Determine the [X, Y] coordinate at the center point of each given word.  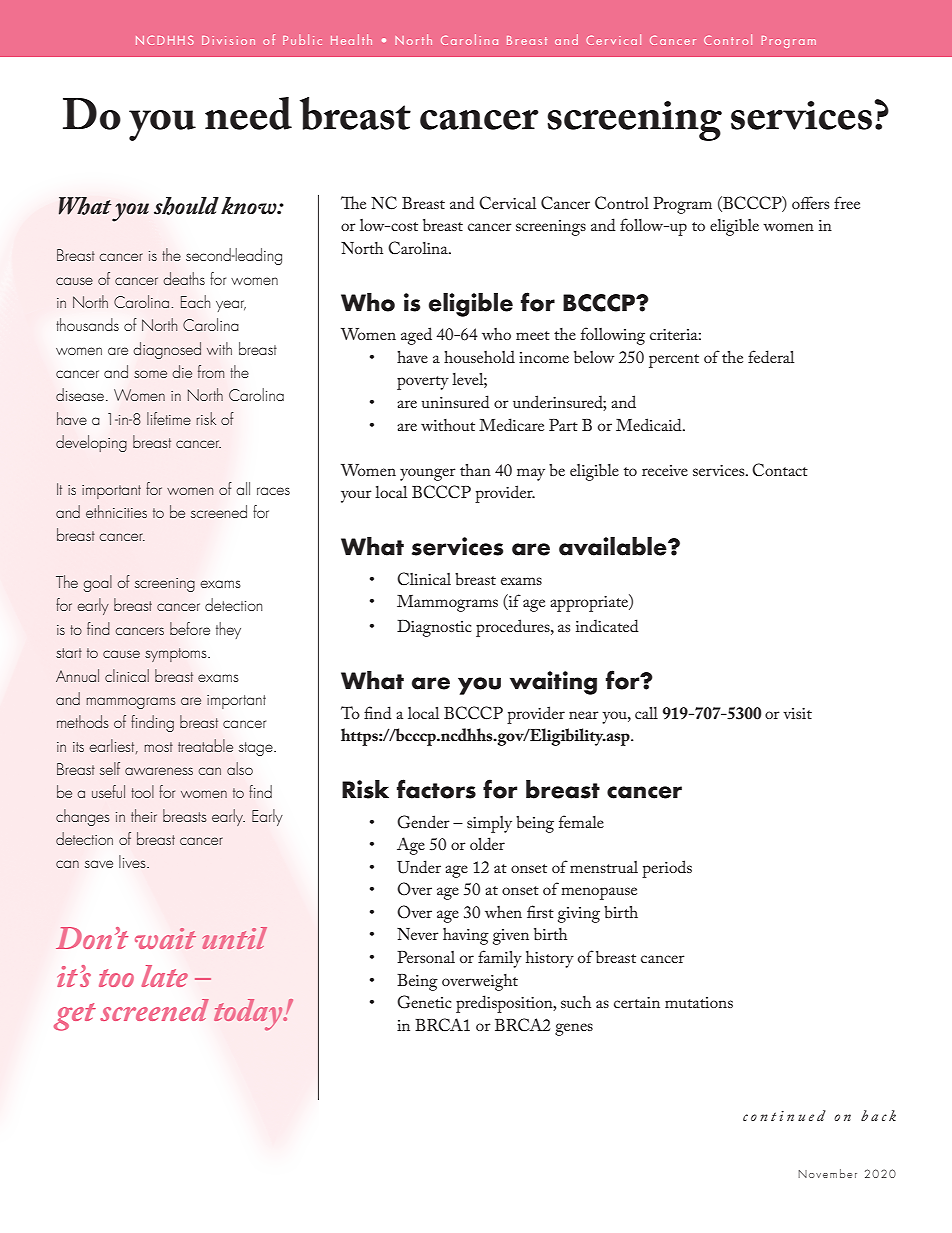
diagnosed [167, 350]
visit [797, 713]
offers [810, 202]
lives [133, 861]
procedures [514, 628]
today [249, 1015]
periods [667, 869]
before [190, 628]
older [487, 843]
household [479, 356]
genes [574, 1029]
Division [228, 40]
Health [351, 39]
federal [771, 356]
